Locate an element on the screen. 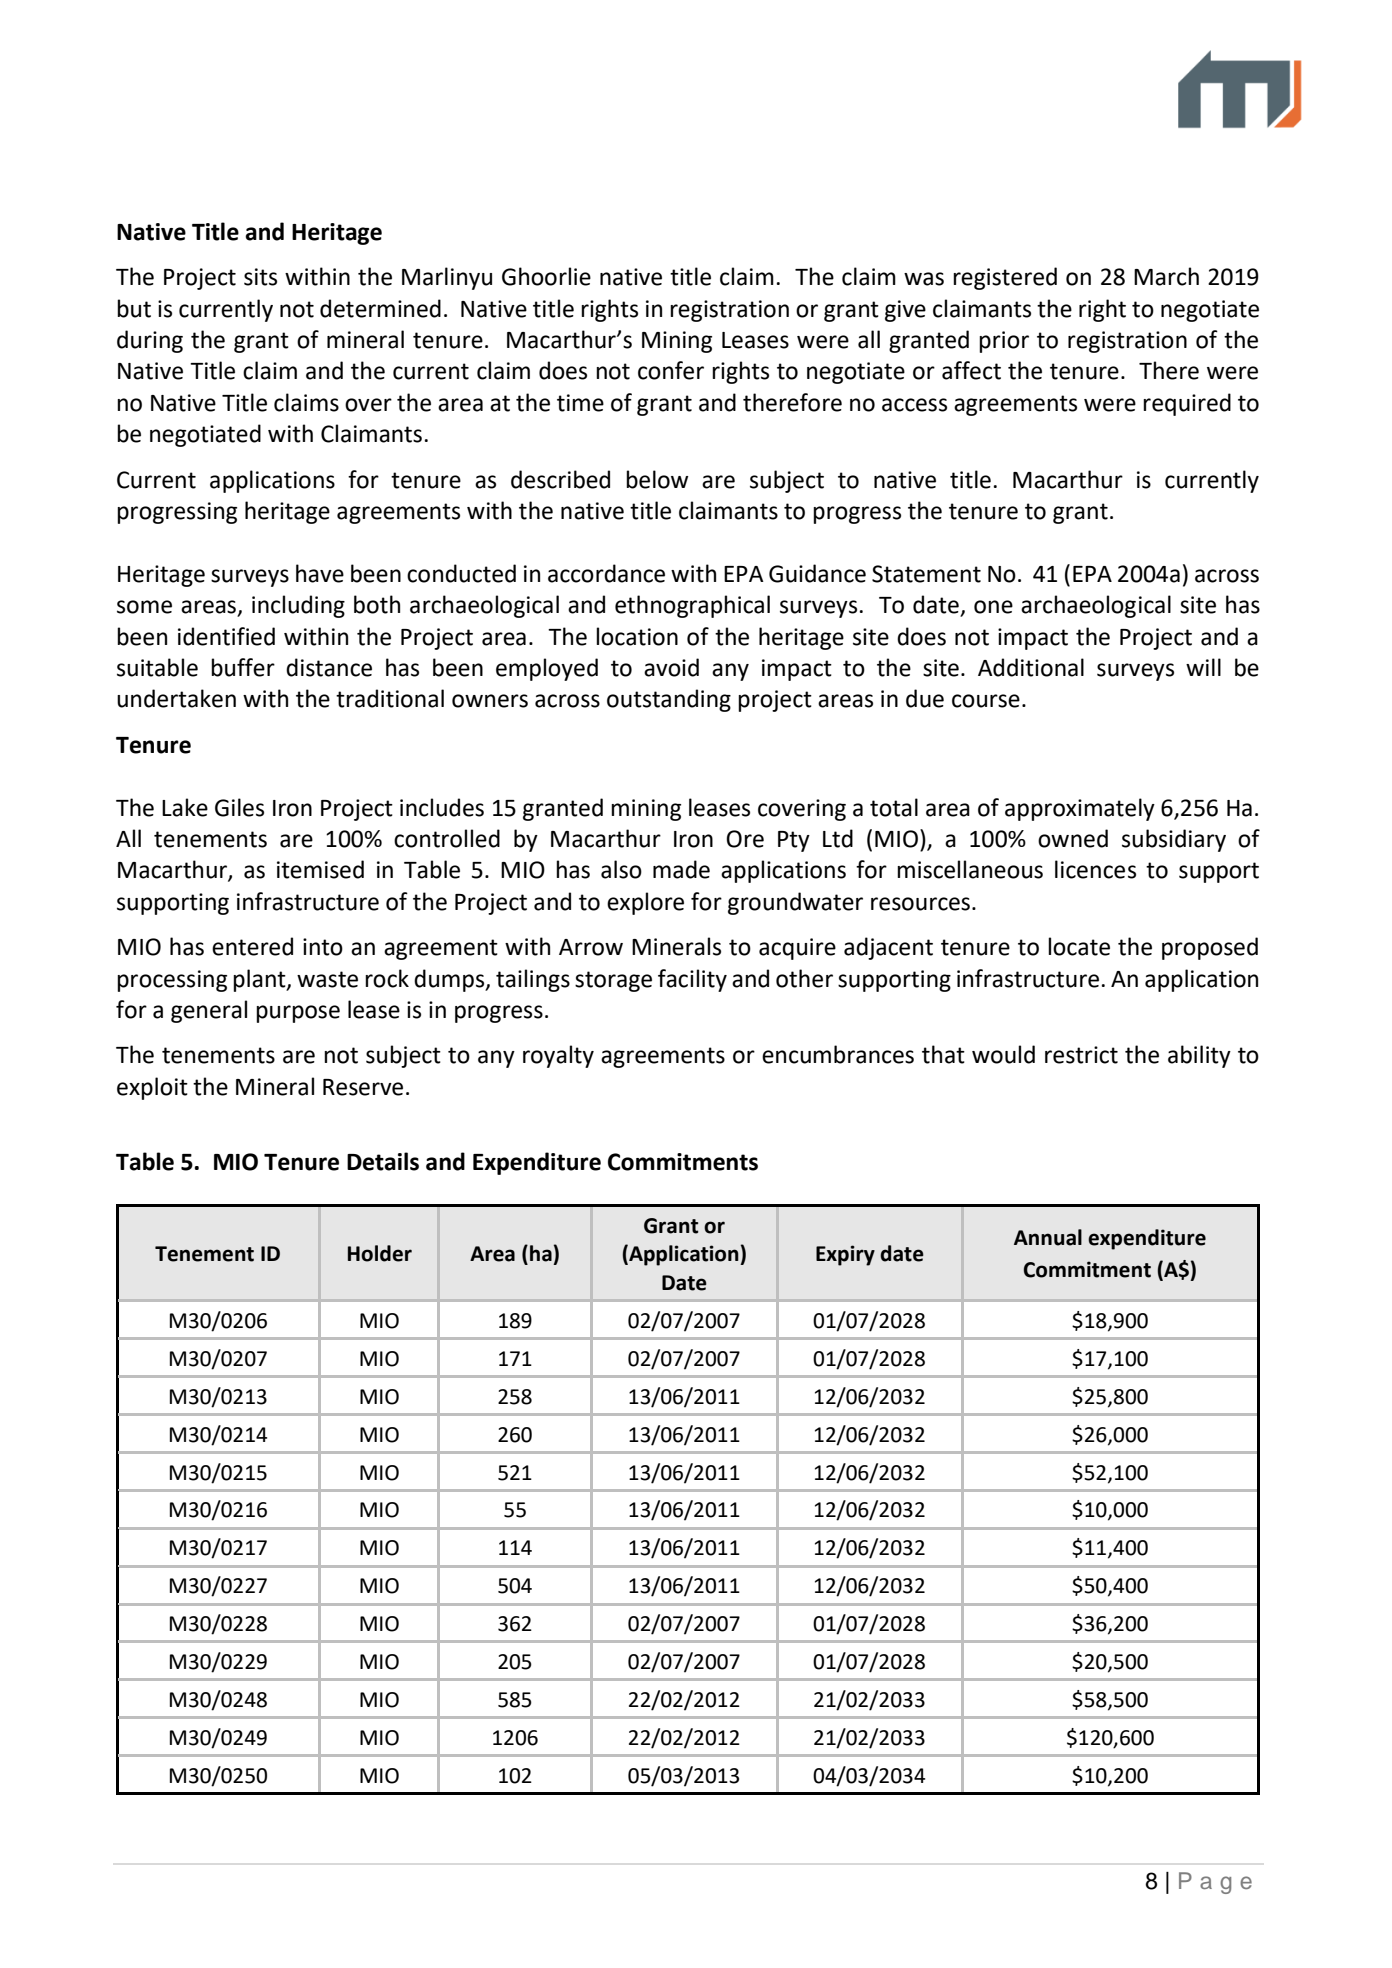 This screenshot has width=1392, height=1968. registered is located at coordinates (1005, 278).
